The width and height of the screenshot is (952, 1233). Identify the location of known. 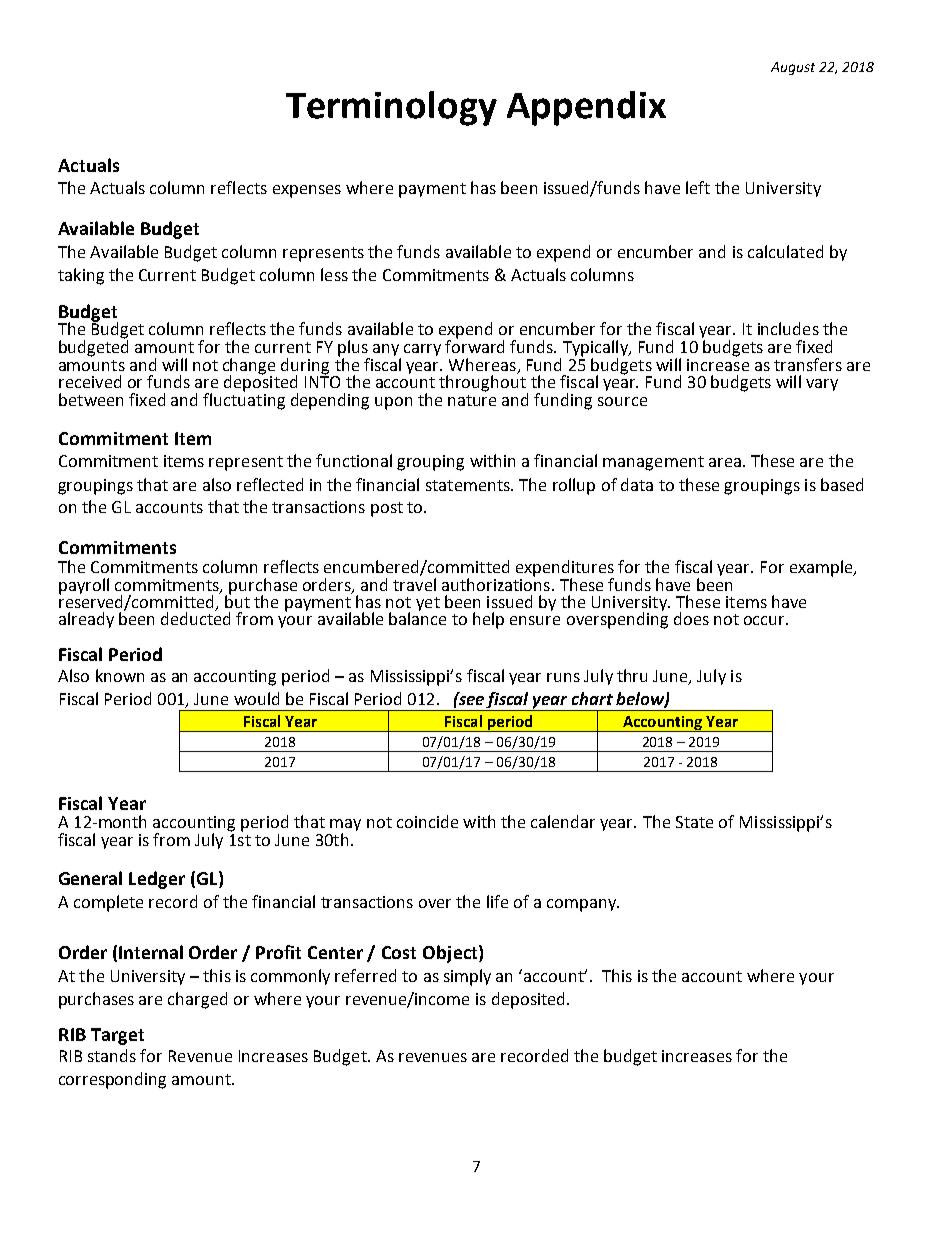
(120, 675).
